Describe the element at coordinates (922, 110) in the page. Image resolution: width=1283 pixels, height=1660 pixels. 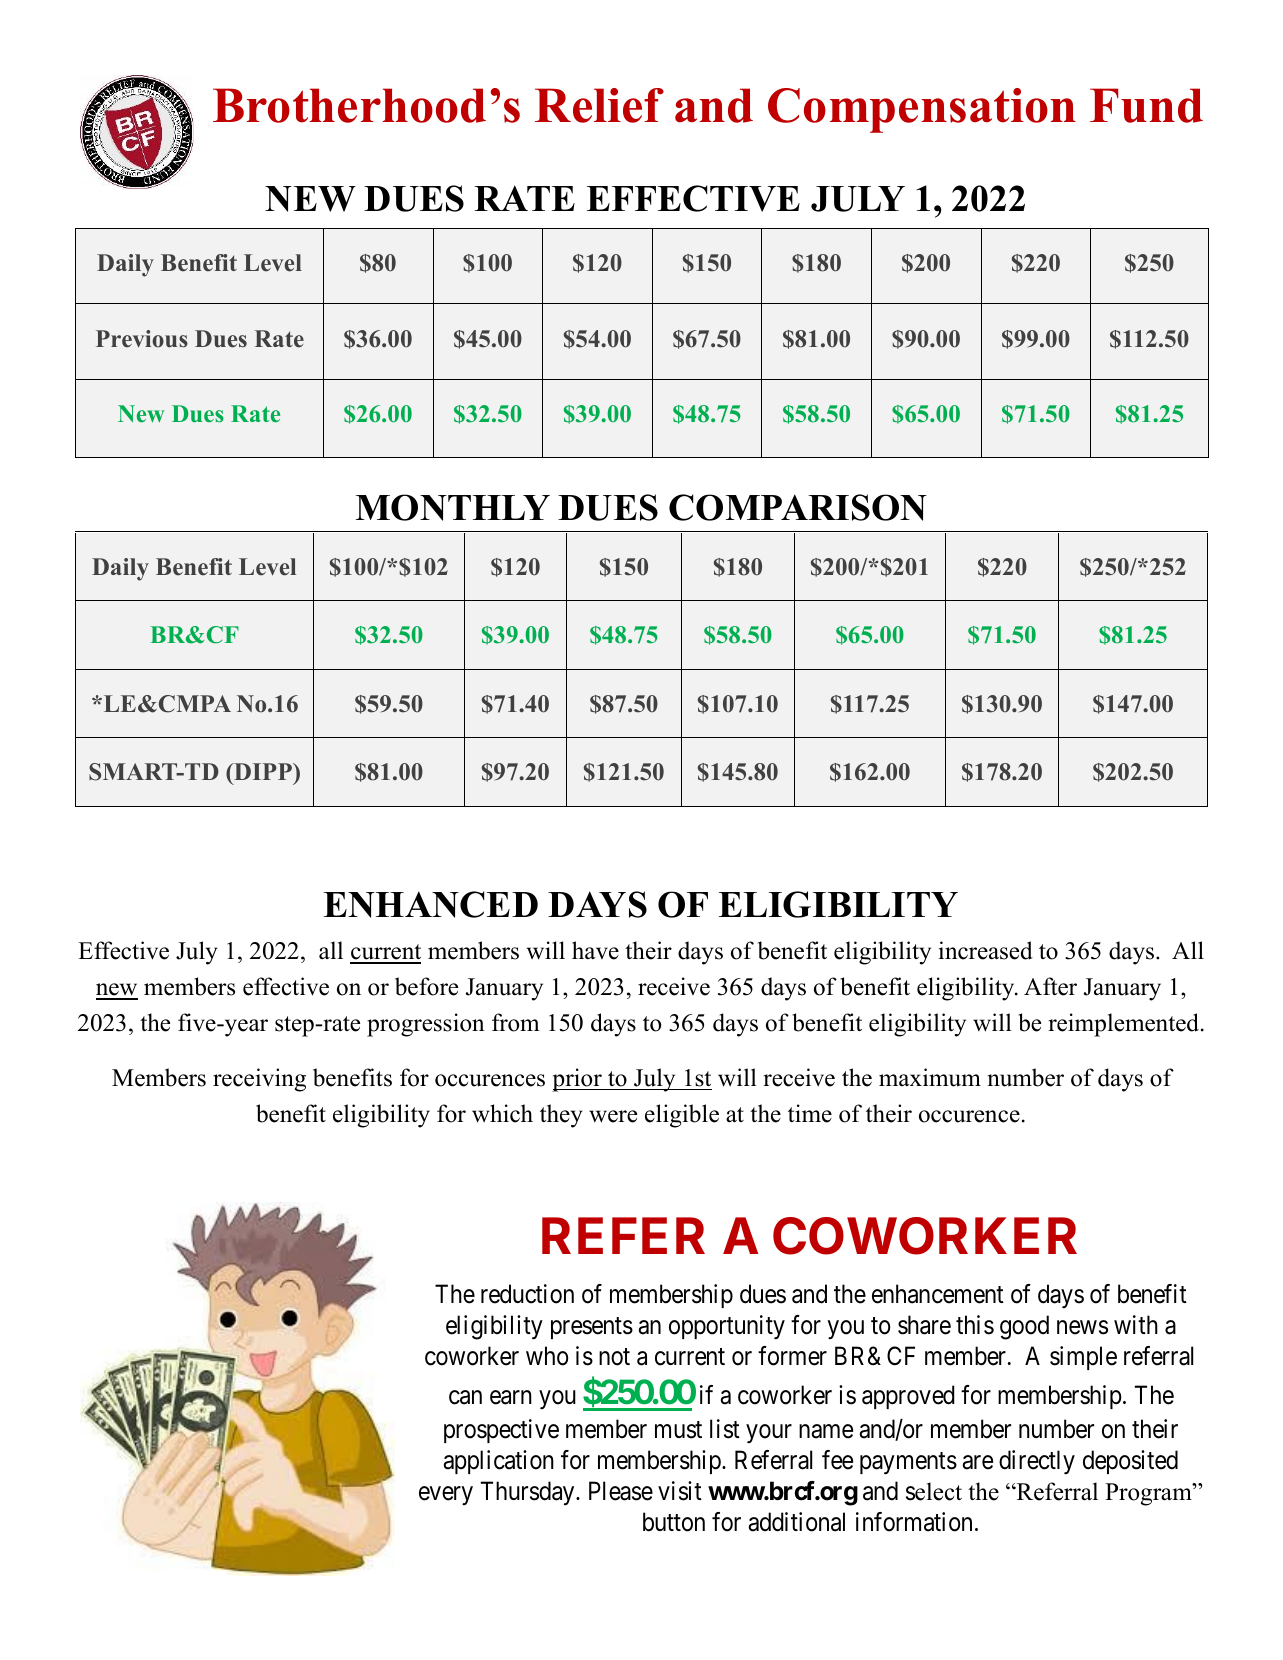
I see `Compensation` at that location.
